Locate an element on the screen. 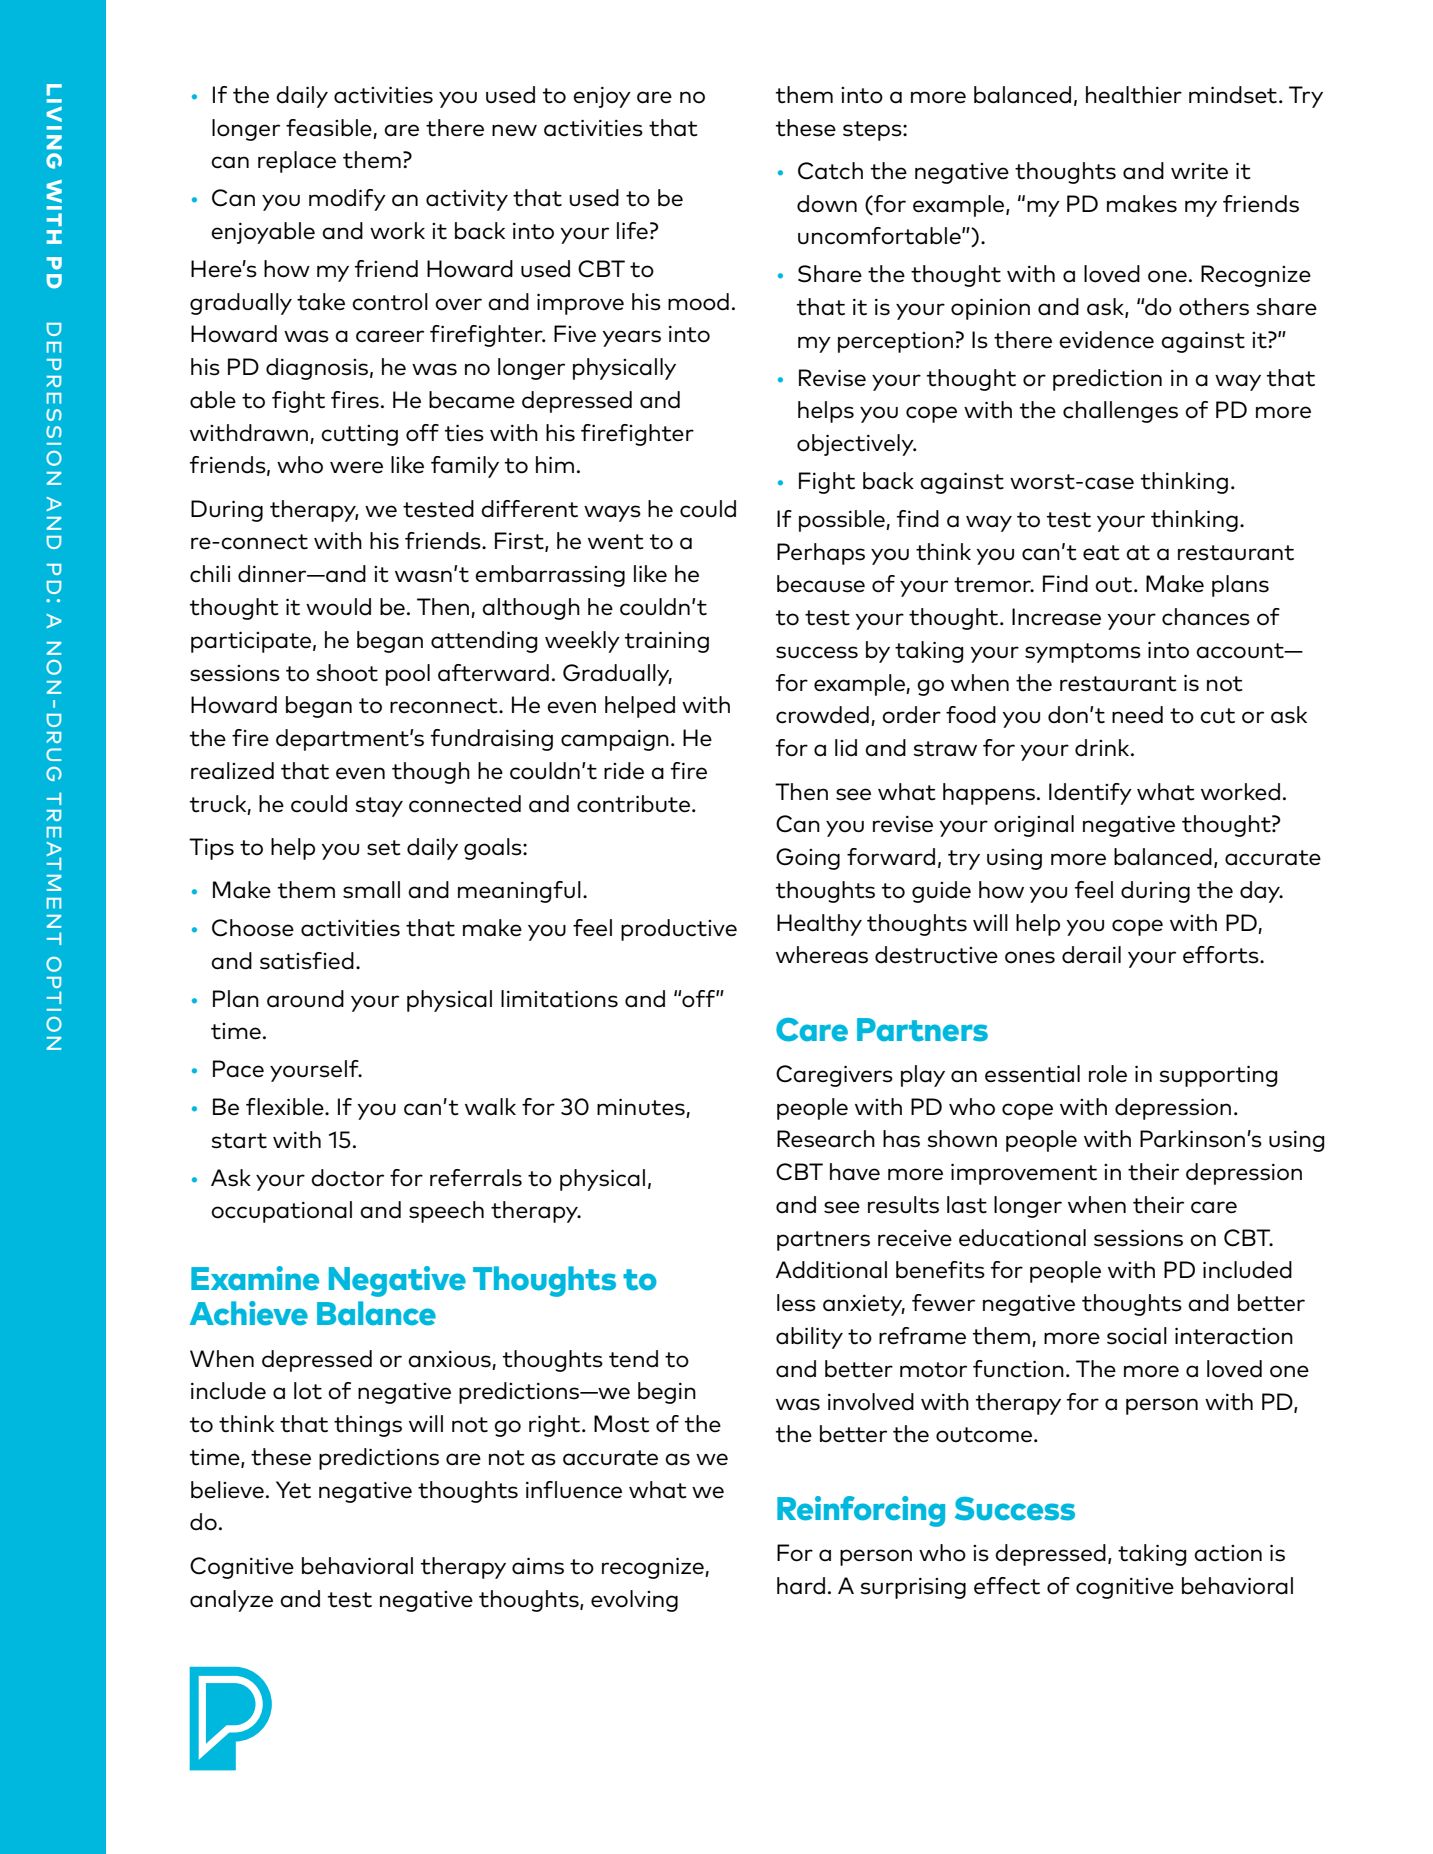 This screenshot has width=1433, height=1854. Catch is located at coordinates (830, 171).
